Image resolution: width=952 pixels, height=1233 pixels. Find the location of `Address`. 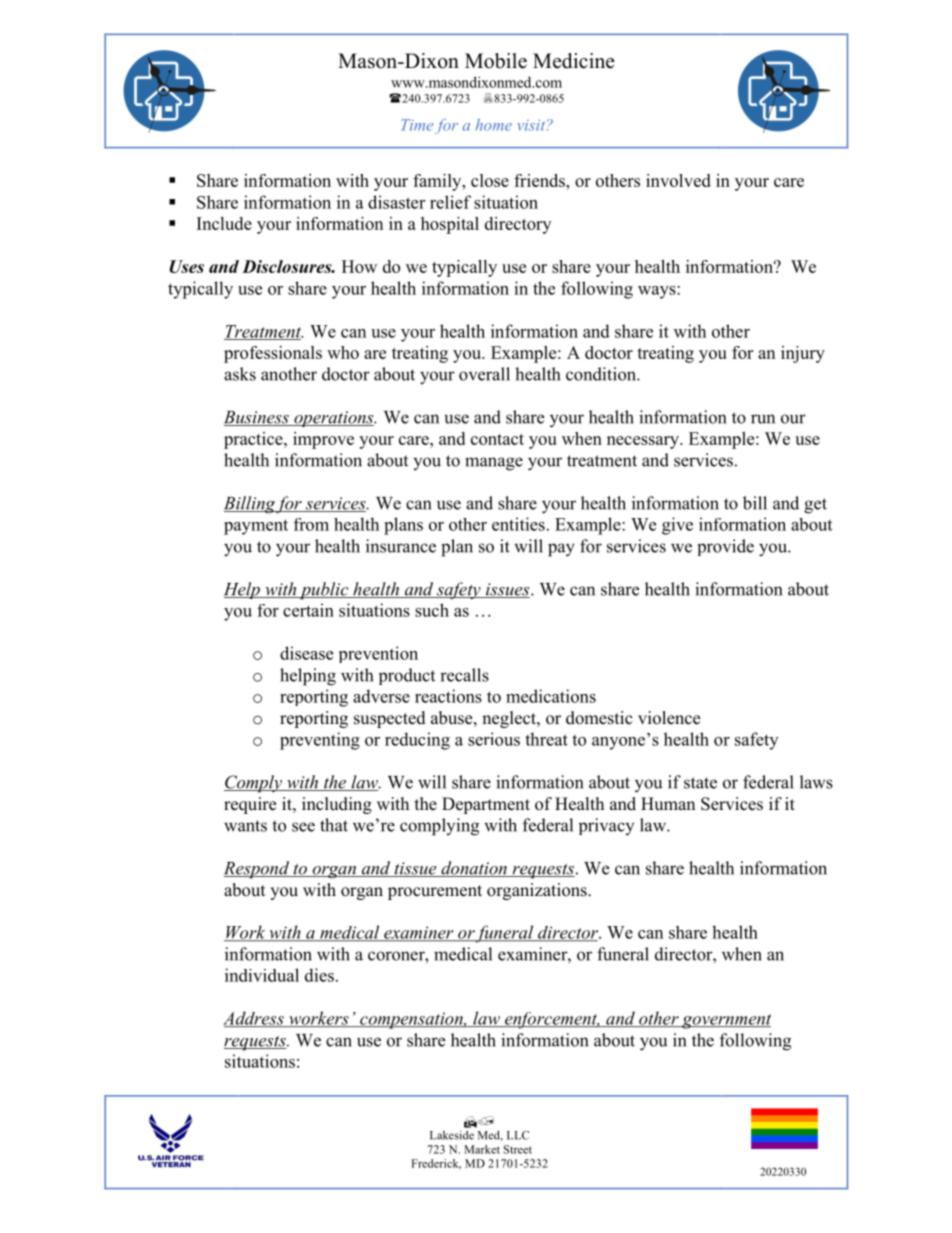

Address is located at coordinates (254, 1019).
